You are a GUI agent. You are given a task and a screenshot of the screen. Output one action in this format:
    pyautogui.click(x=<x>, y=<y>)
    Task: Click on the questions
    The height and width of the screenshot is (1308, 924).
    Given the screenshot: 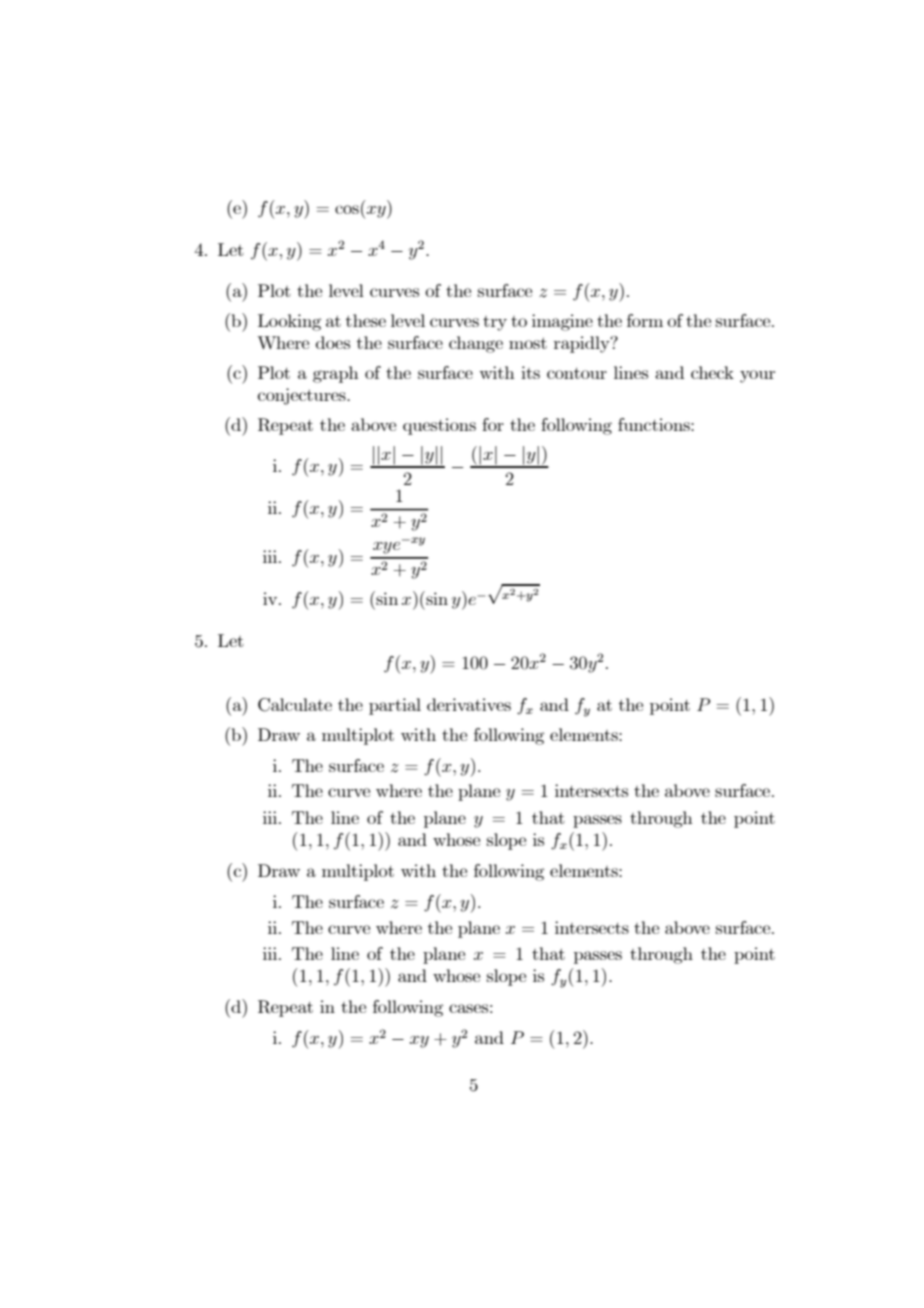 What is the action you would take?
    pyautogui.click(x=439, y=426)
